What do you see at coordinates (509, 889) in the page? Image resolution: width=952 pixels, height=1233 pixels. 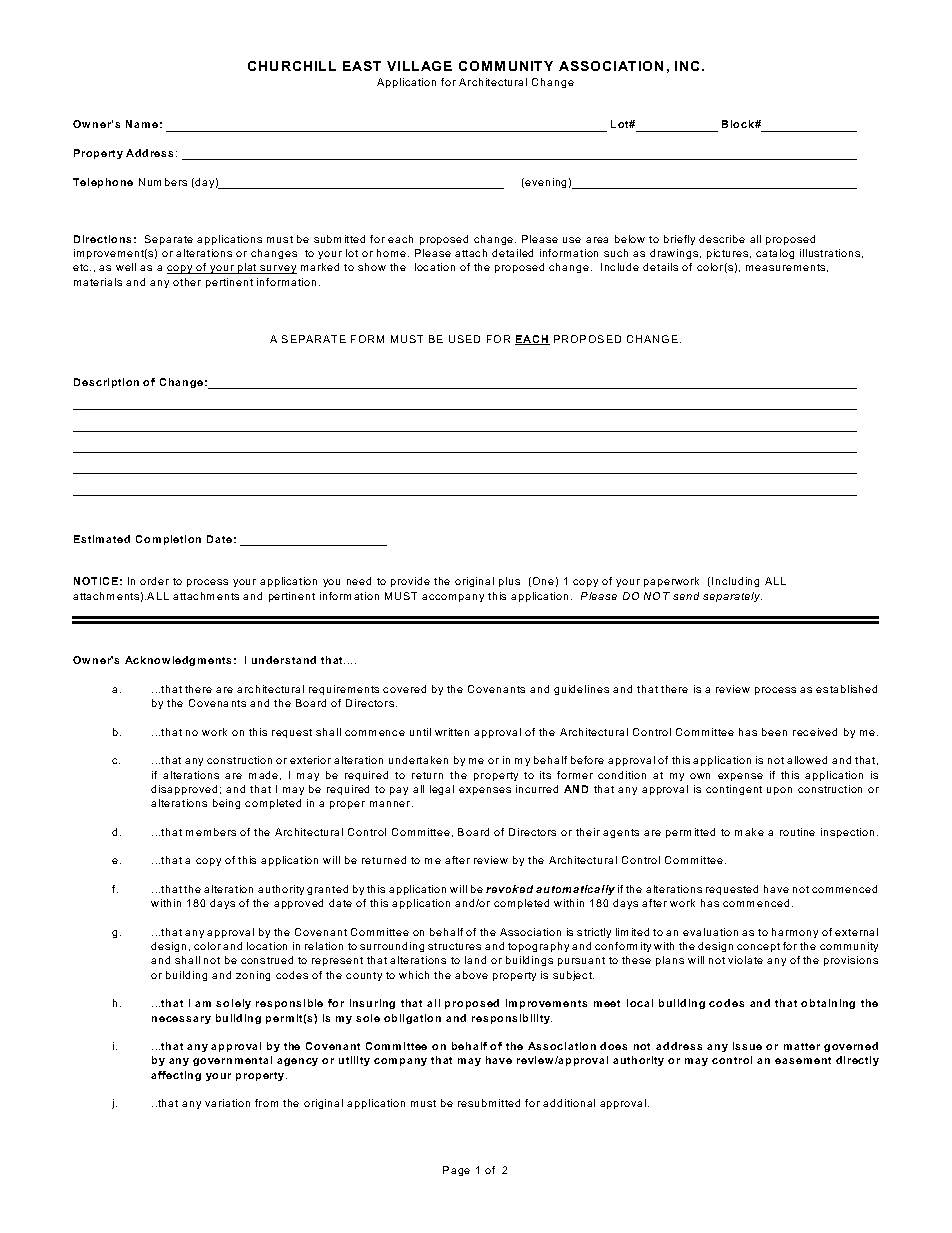 I see `revoked` at bounding box center [509, 889].
